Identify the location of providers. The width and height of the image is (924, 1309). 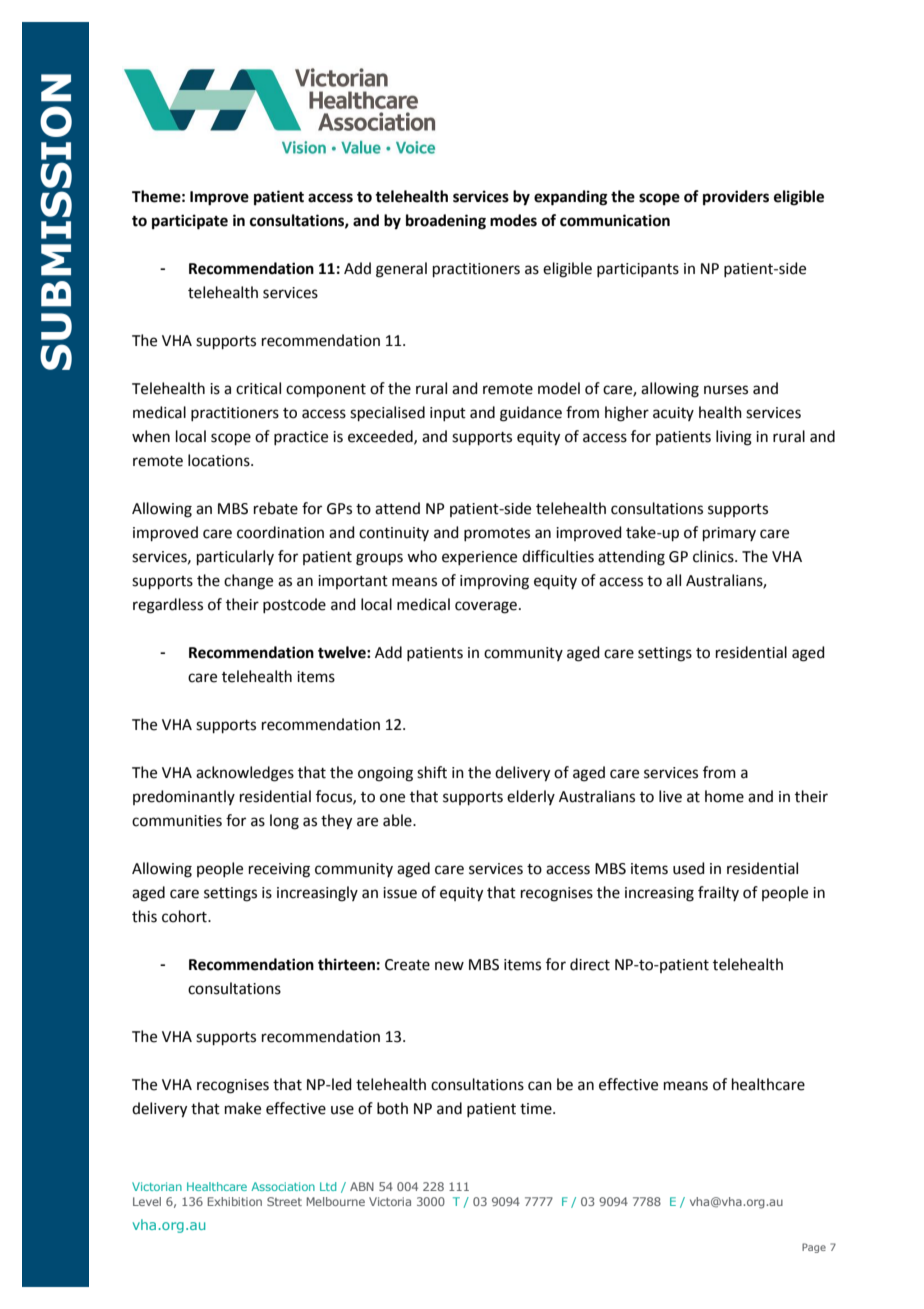
(736, 198).
